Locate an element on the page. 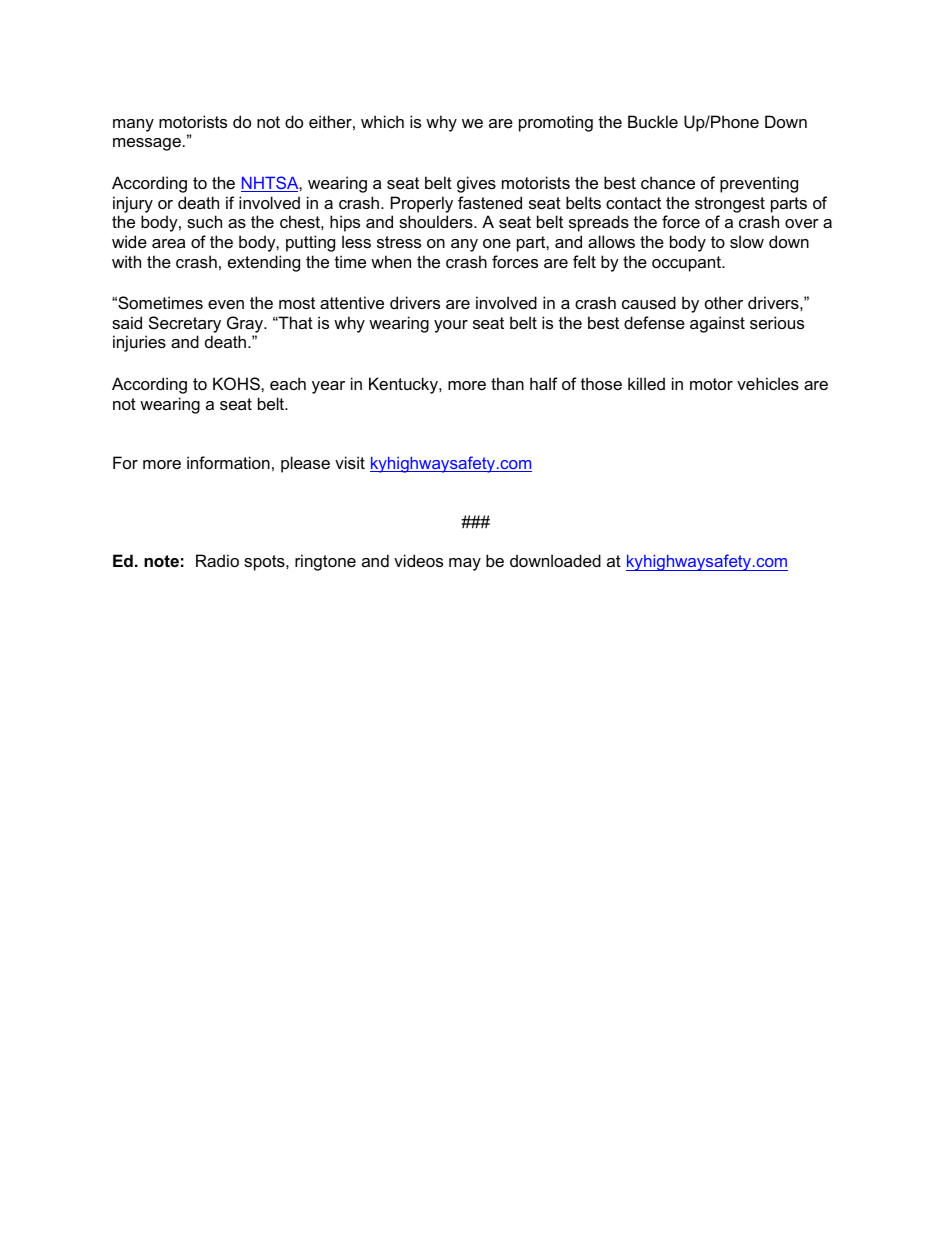 This page has width=952, height=1233. your is located at coordinates (451, 326).
